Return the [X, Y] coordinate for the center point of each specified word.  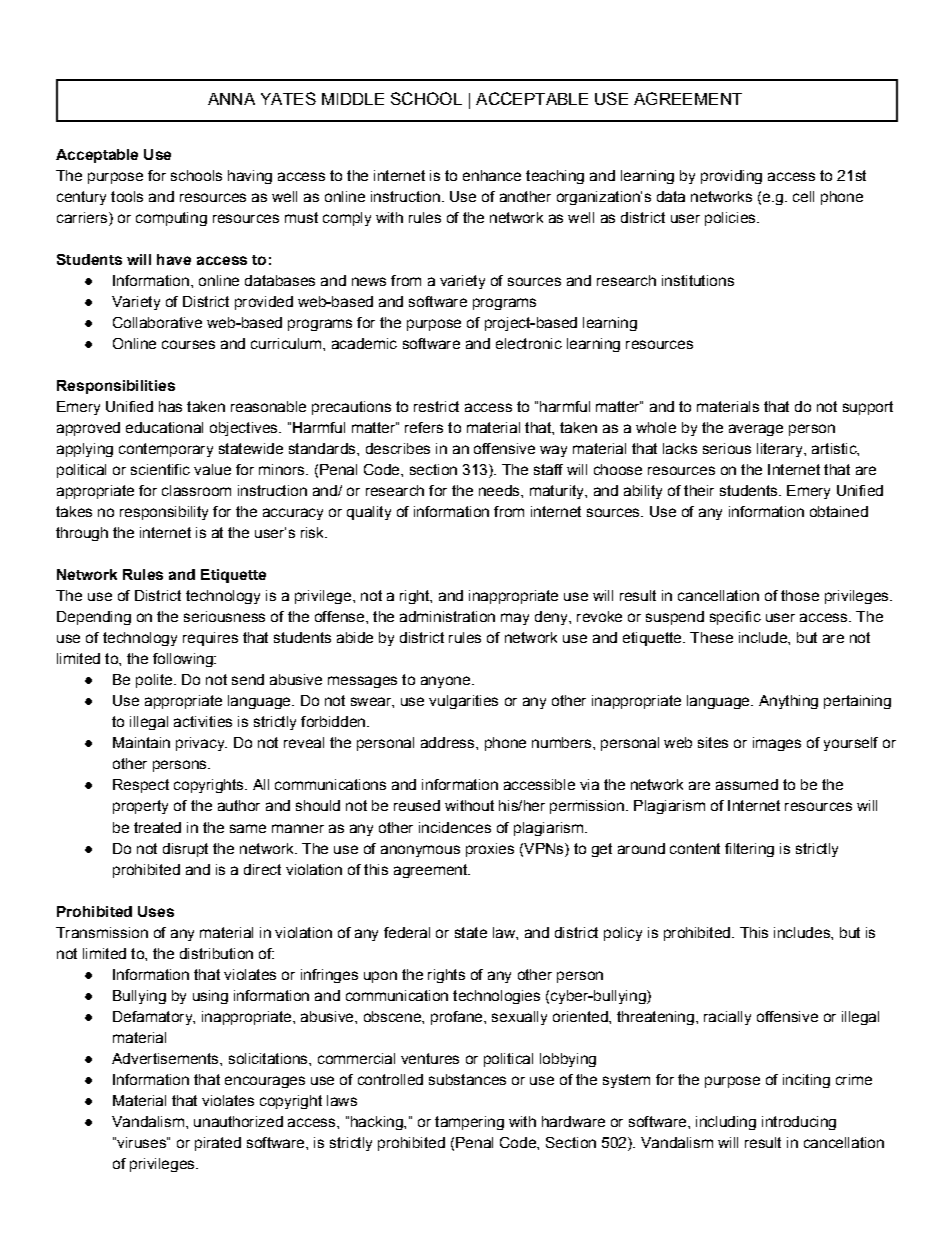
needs [500, 490]
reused [417, 805]
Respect [141, 786]
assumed [747, 784]
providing [731, 177]
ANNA [231, 99]
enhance [492, 175]
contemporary [166, 450]
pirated [218, 1144]
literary [781, 450]
